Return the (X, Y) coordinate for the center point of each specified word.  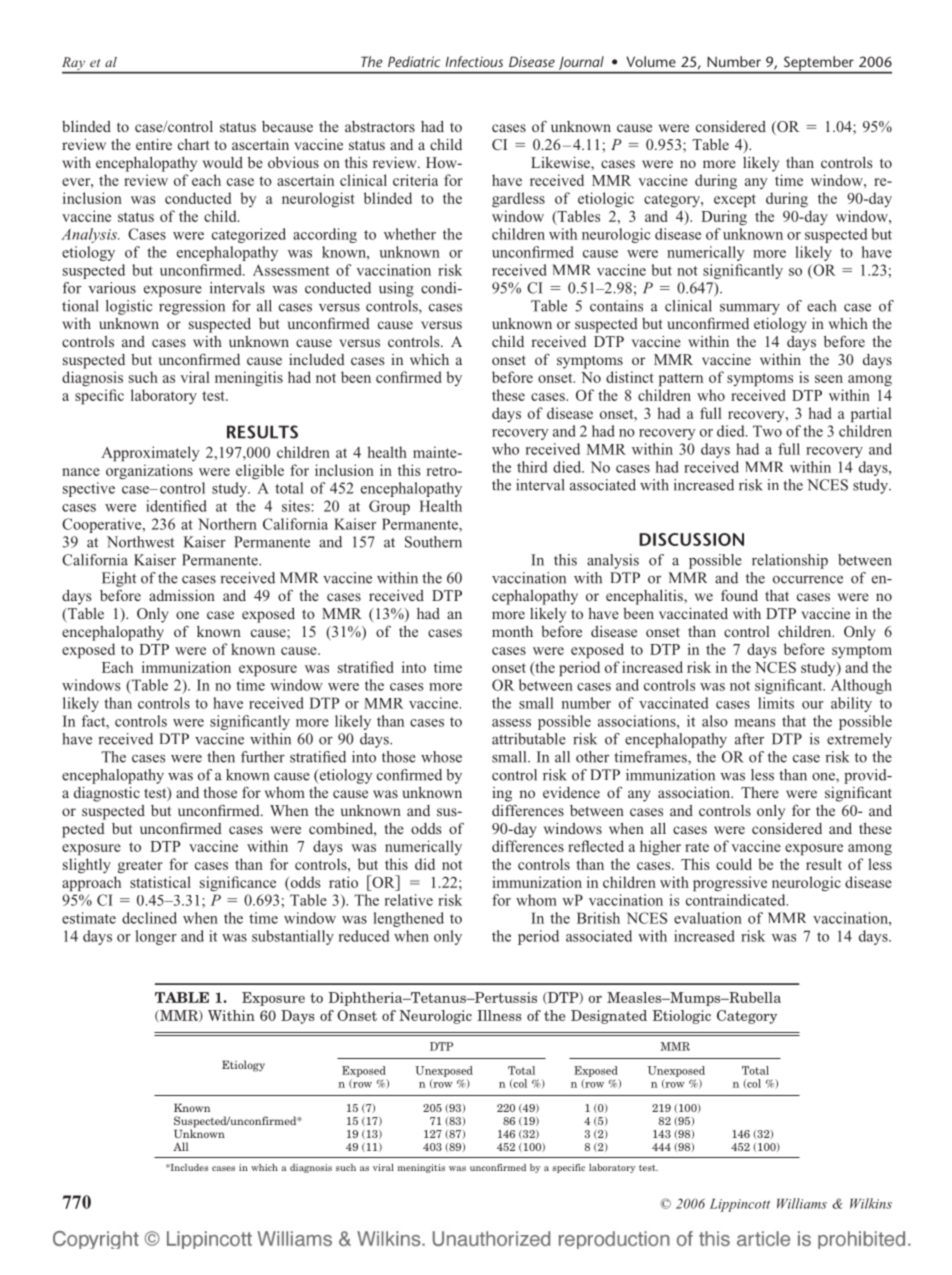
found (739, 595)
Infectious (474, 61)
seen (829, 379)
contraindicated (737, 900)
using (396, 289)
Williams (802, 1203)
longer (156, 937)
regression (192, 307)
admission (182, 595)
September (818, 64)
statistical (160, 882)
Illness (499, 1015)
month (512, 631)
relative (409, 900)
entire (154, 144)
